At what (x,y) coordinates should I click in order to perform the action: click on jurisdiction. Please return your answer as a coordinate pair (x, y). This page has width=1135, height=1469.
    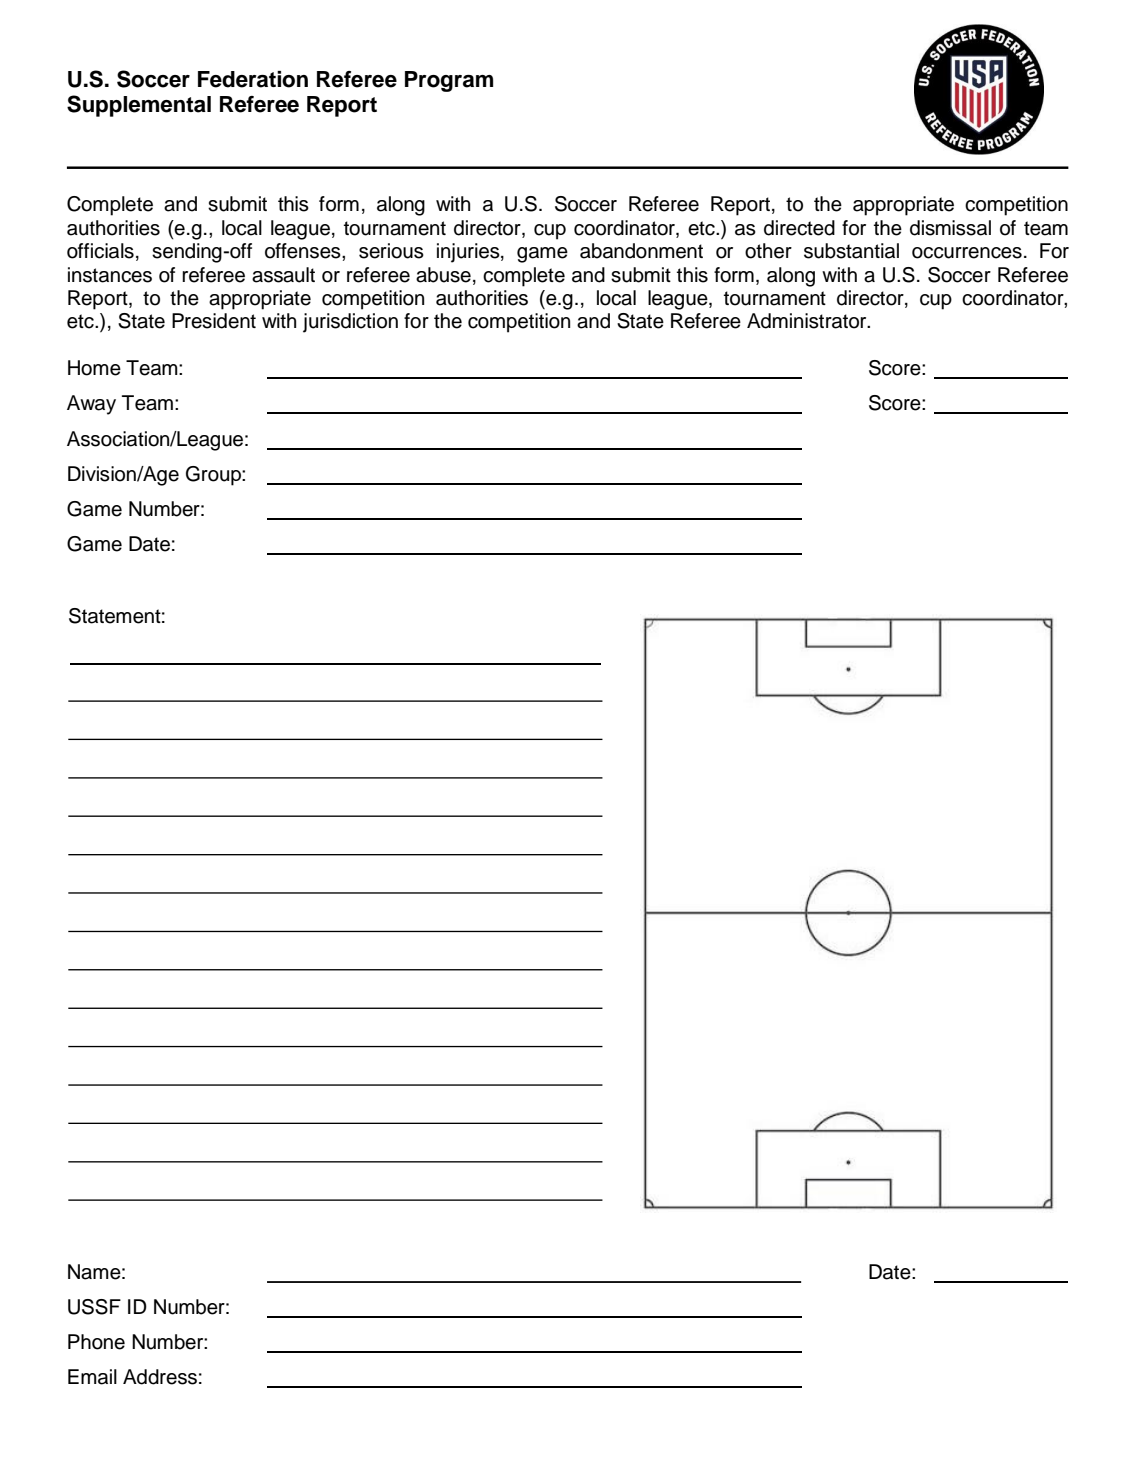
    Looking at the image, I should click on (350, 323).
